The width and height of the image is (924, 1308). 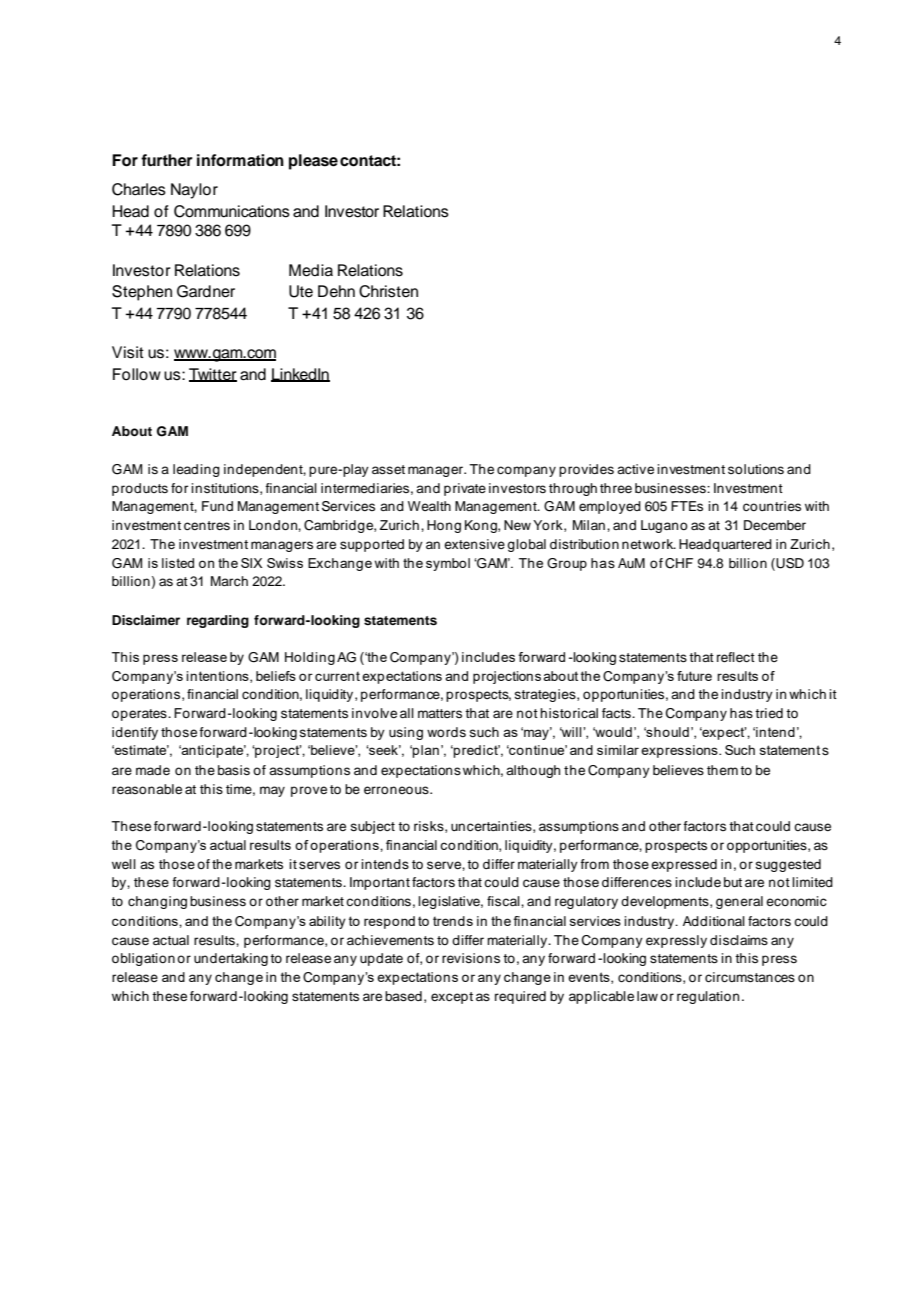 I want to click on intentions, so click(x=218, y=677).
